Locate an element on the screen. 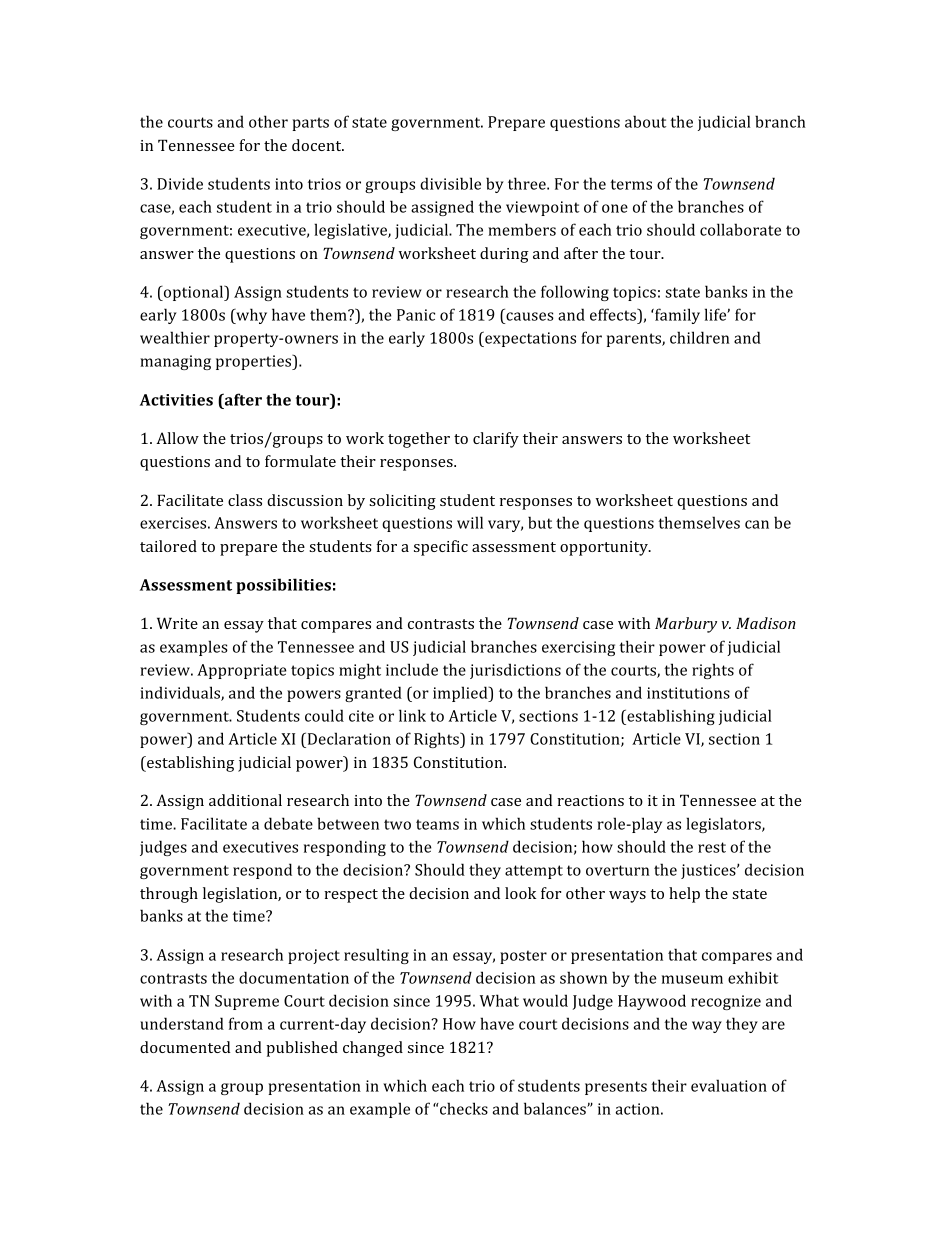 This screenshot has height=1233, width=952. children is located at coordinates (700, 337).
